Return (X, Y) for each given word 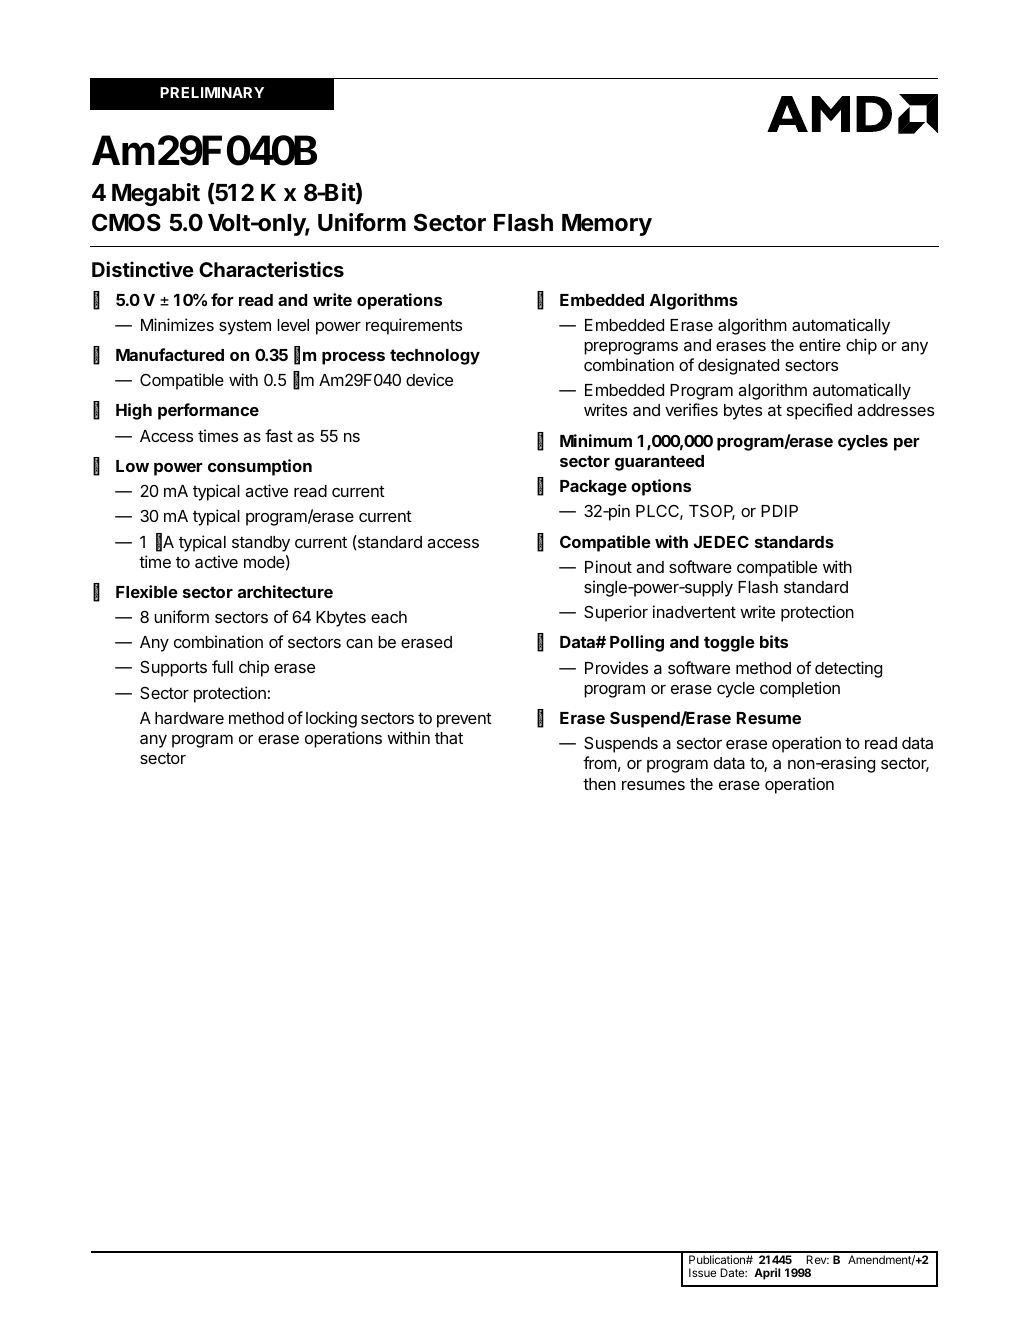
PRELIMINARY (212, 92)
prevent (464, 720)
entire (820, 344)
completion (800, 689)
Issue (702, 1272)
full (222, 666)
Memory (607, 225)
